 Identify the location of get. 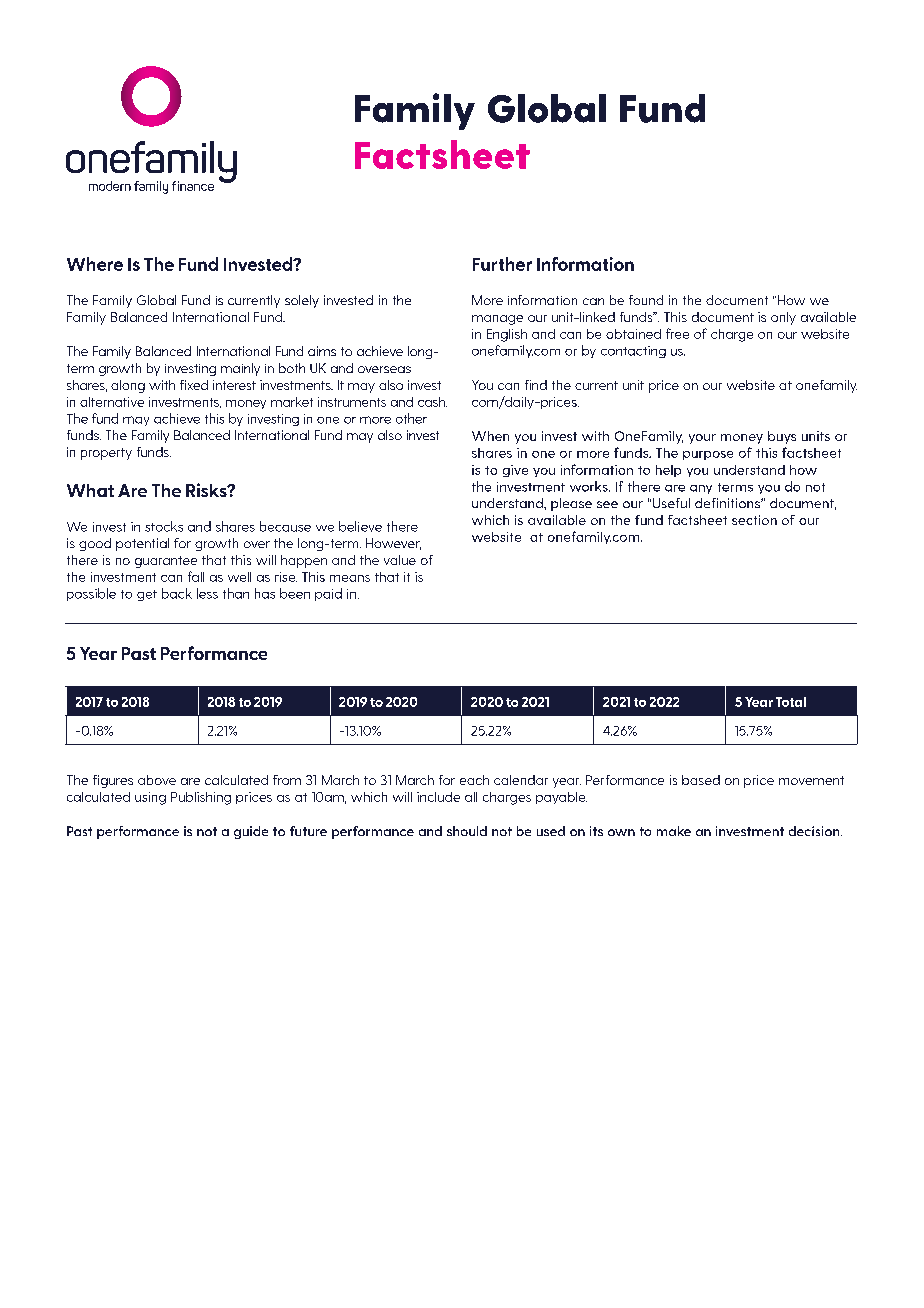
(147, 595).
